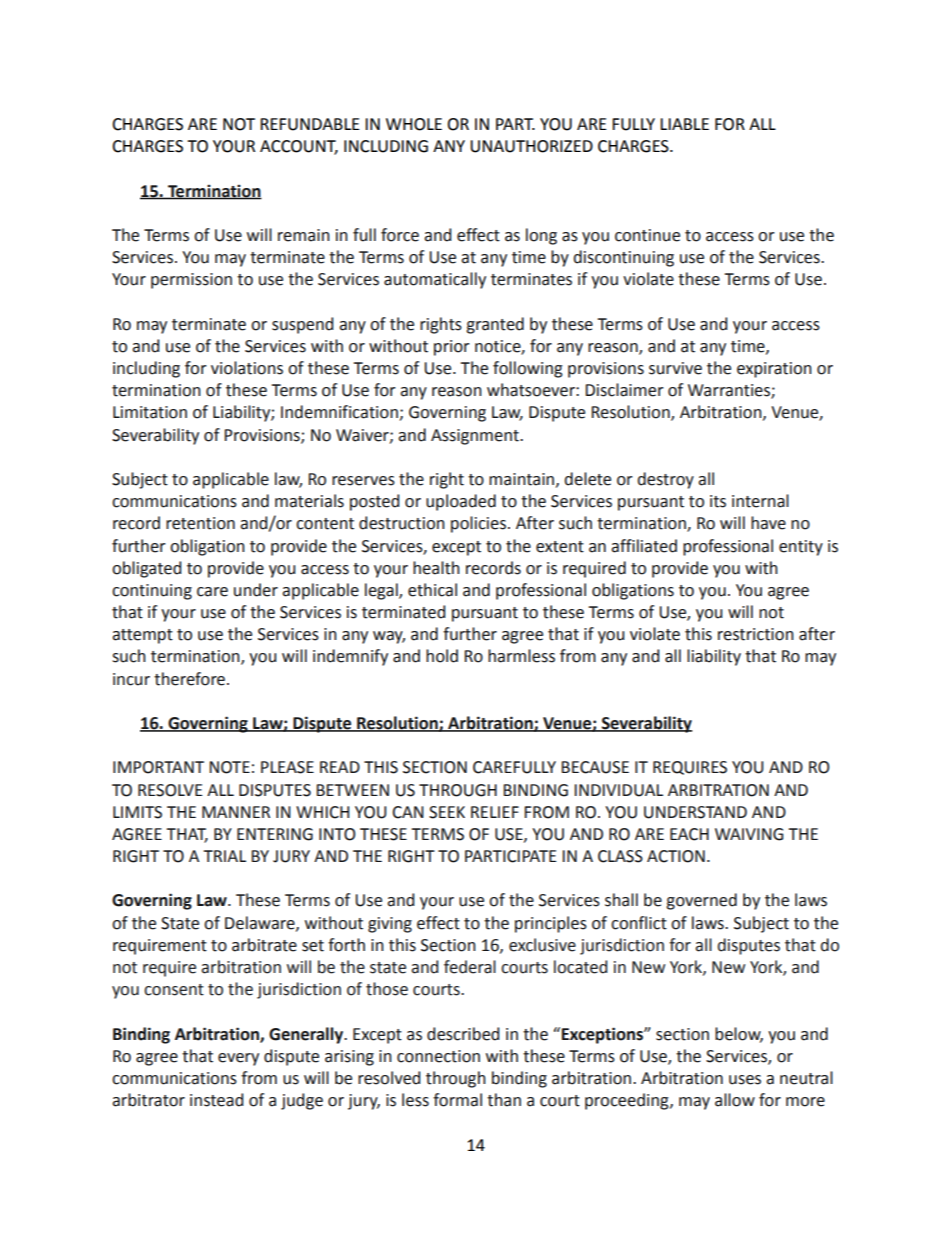 The image size is (952, 1233). What do you see at coordinates (749, 834) in the screenshot?
I see `WAIVING` at bounding box center [749, 834].
